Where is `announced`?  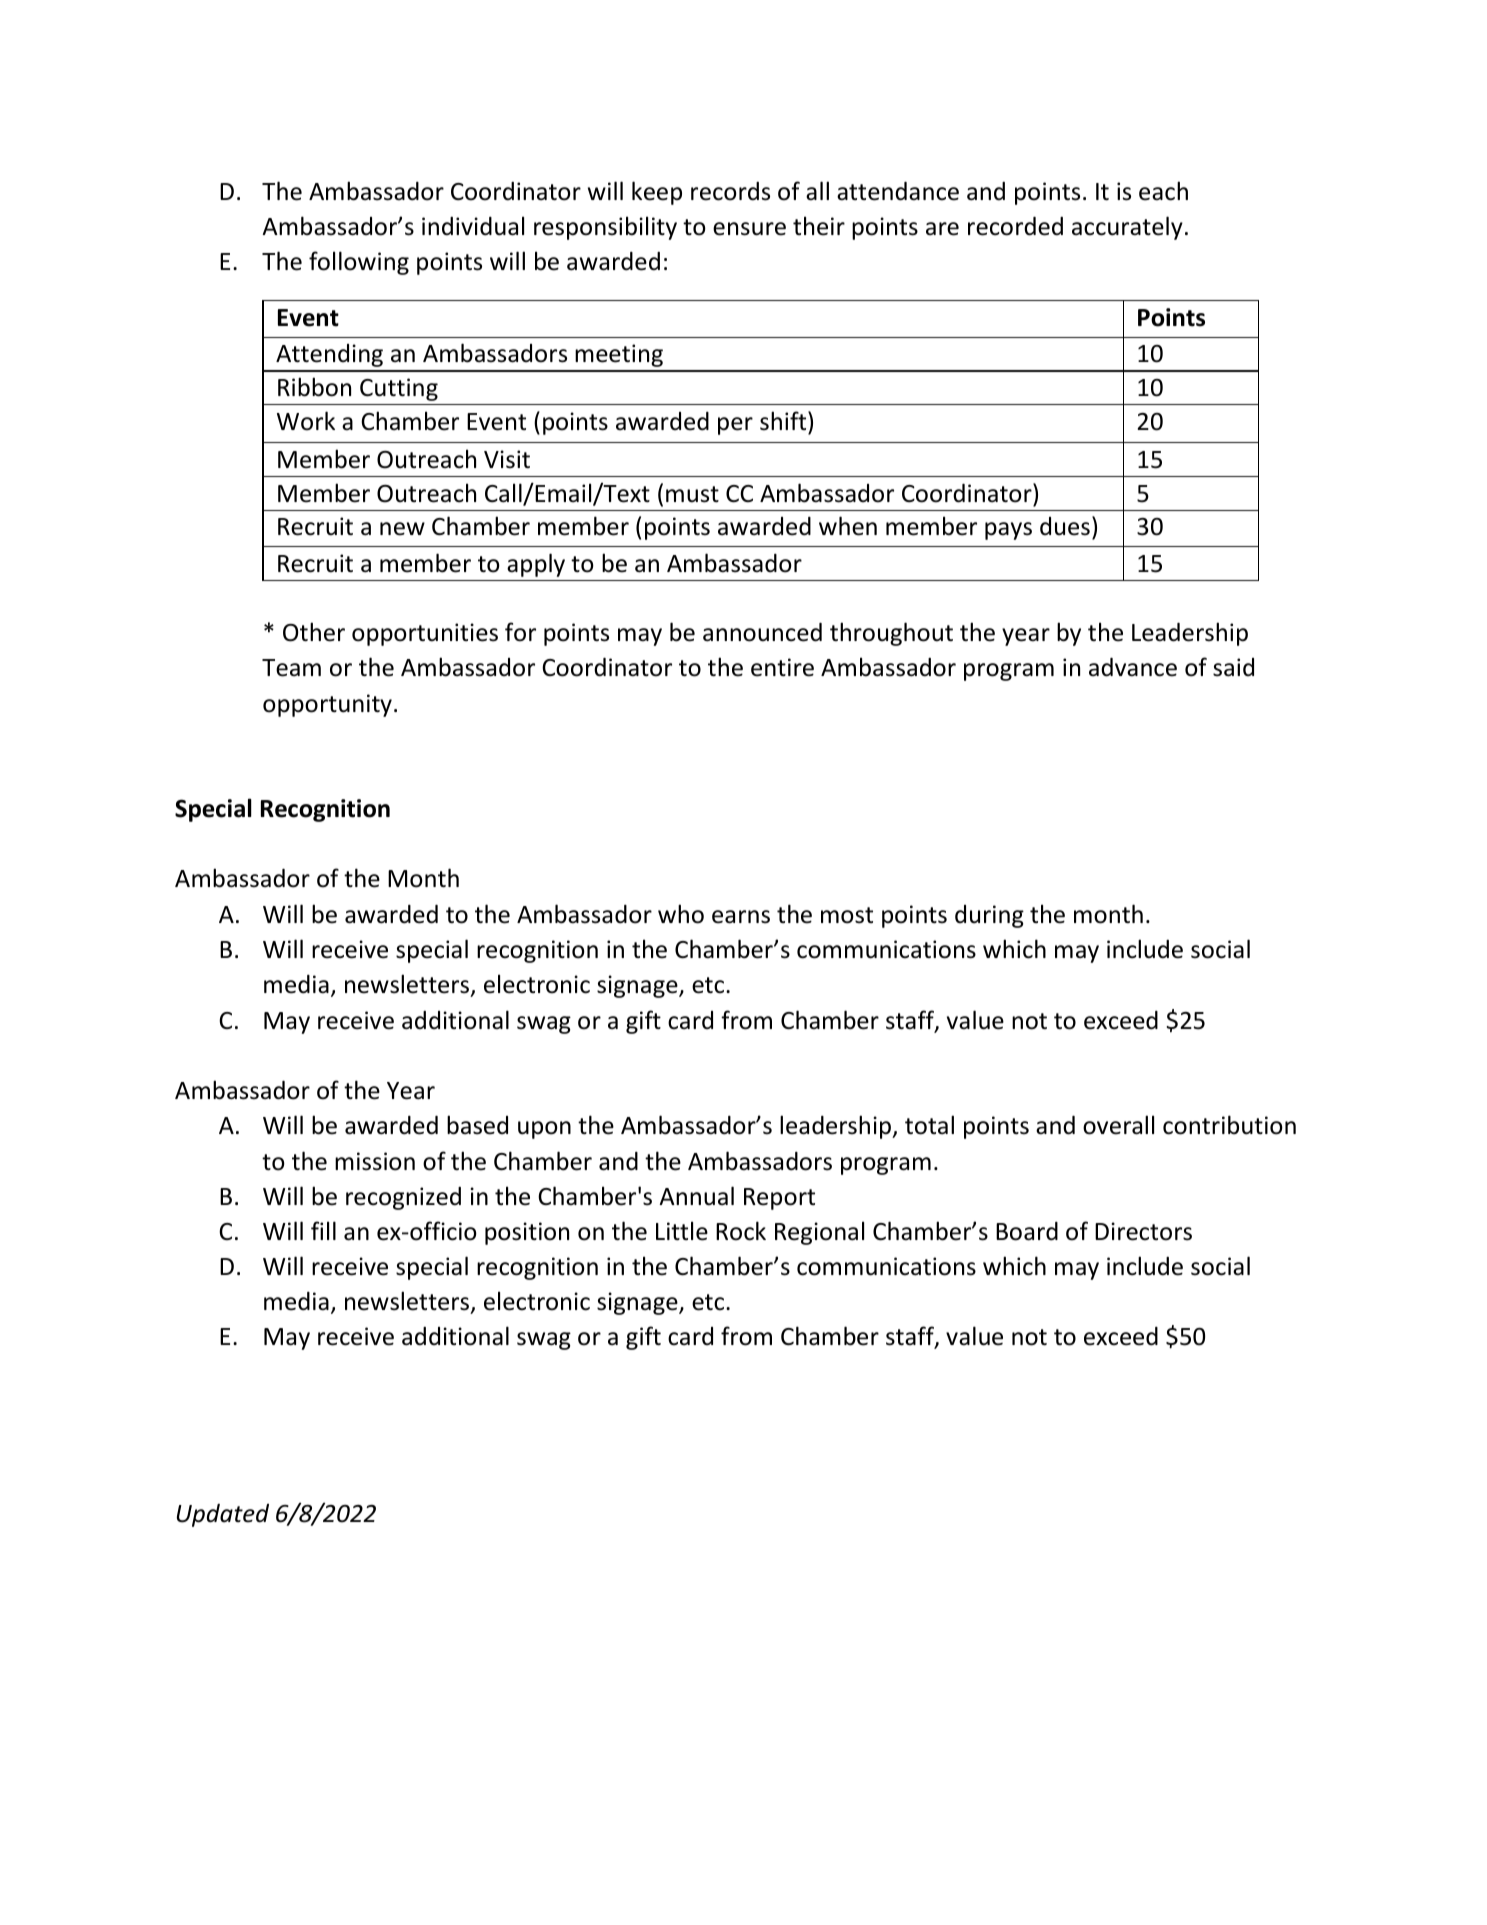
announced is located at coordinates (762, 632).
